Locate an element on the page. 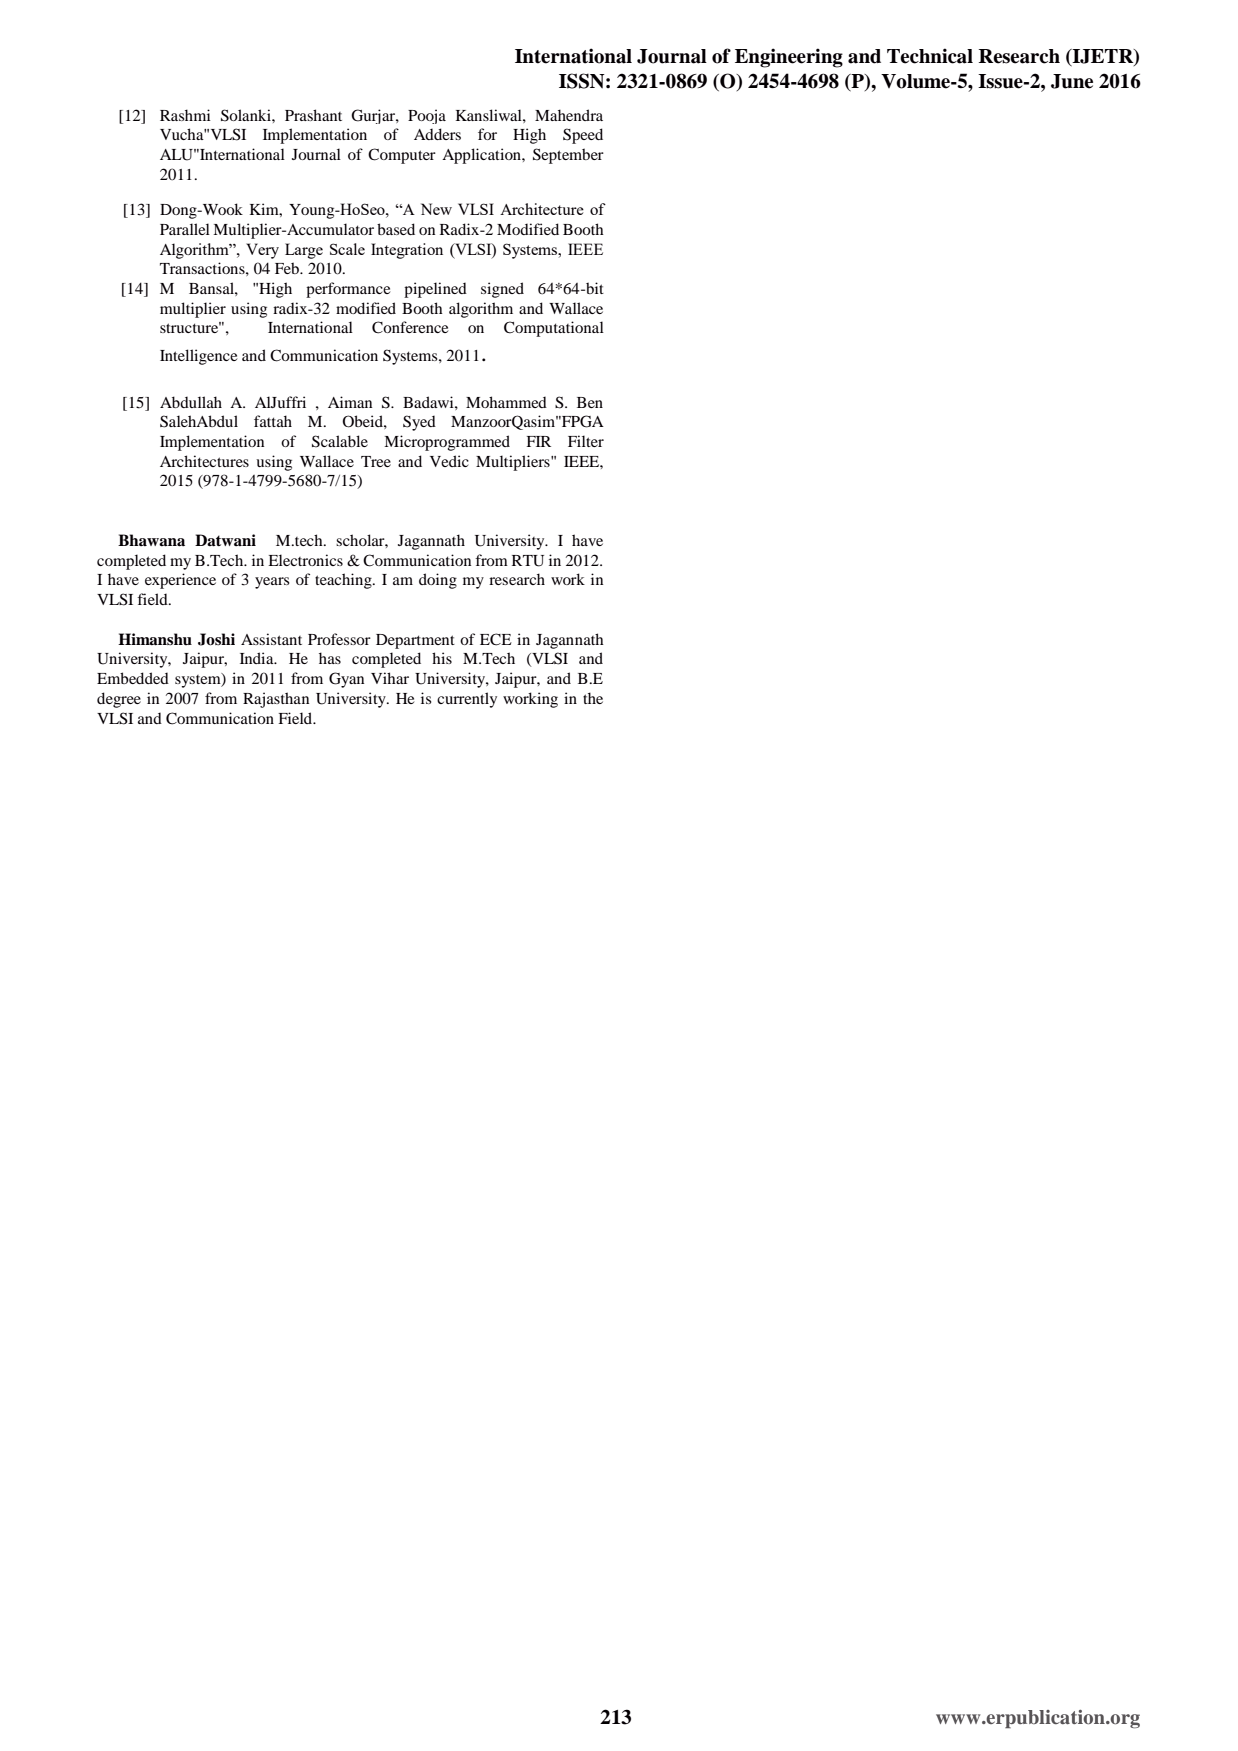 Image resolution: width=1238 pixels, height=1751 pixels. Ben is located at coordinates (590, 402).
